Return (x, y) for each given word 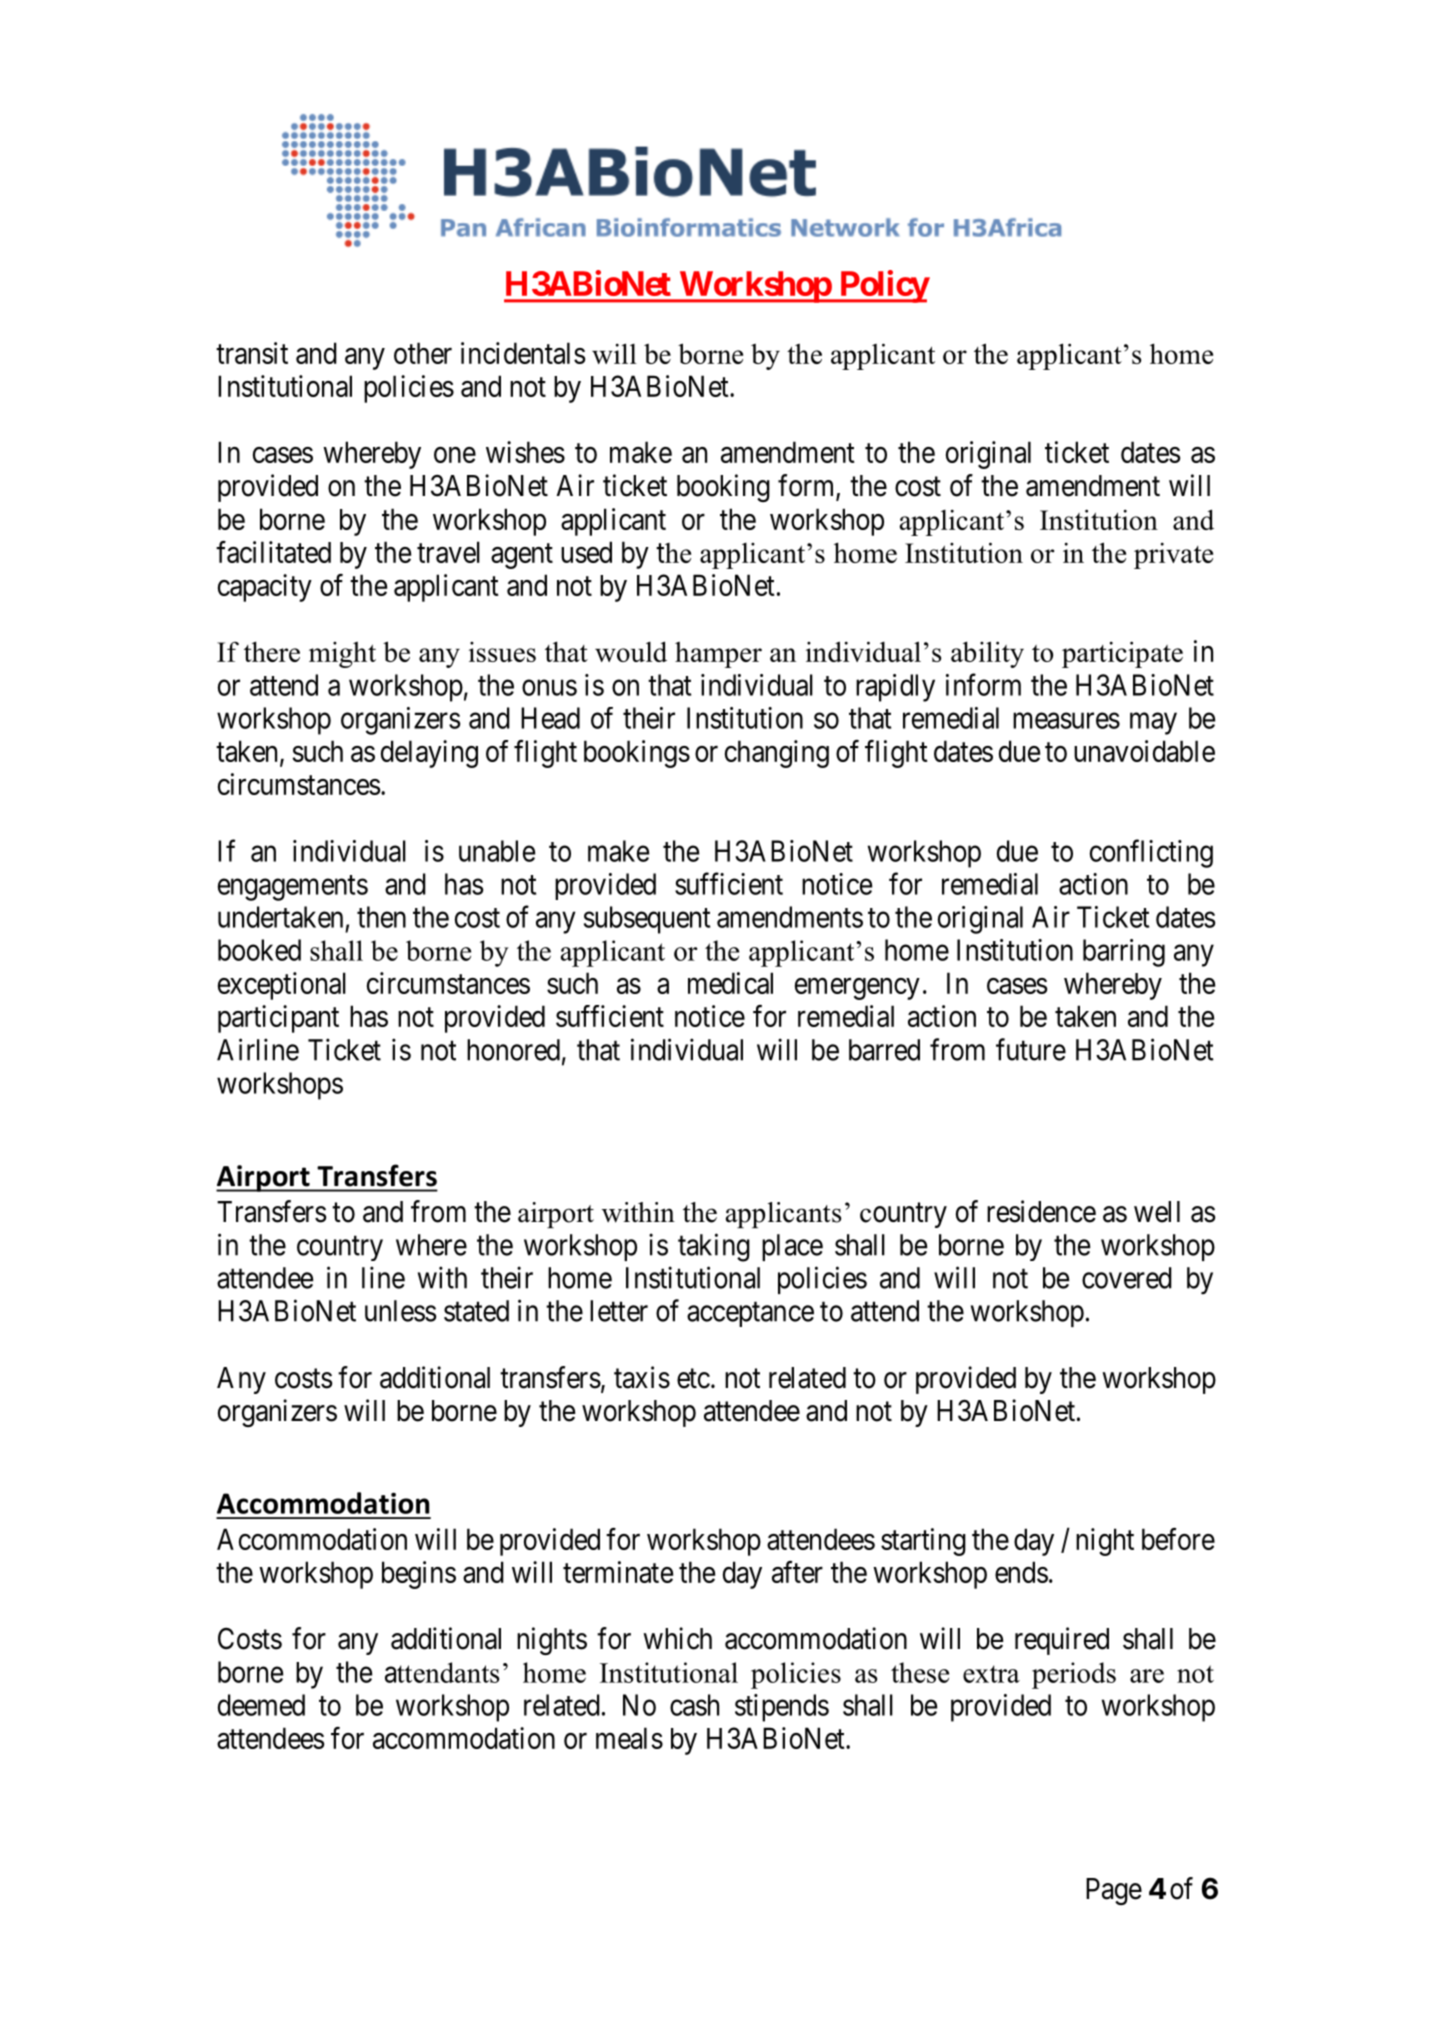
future (1031, 1049)
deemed (261, 1705)
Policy (883, 286)
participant (278, 1019)
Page (1114, 1891)
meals (629, 1738)
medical (730, 983)
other (423, 353)
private (1173, 555)
